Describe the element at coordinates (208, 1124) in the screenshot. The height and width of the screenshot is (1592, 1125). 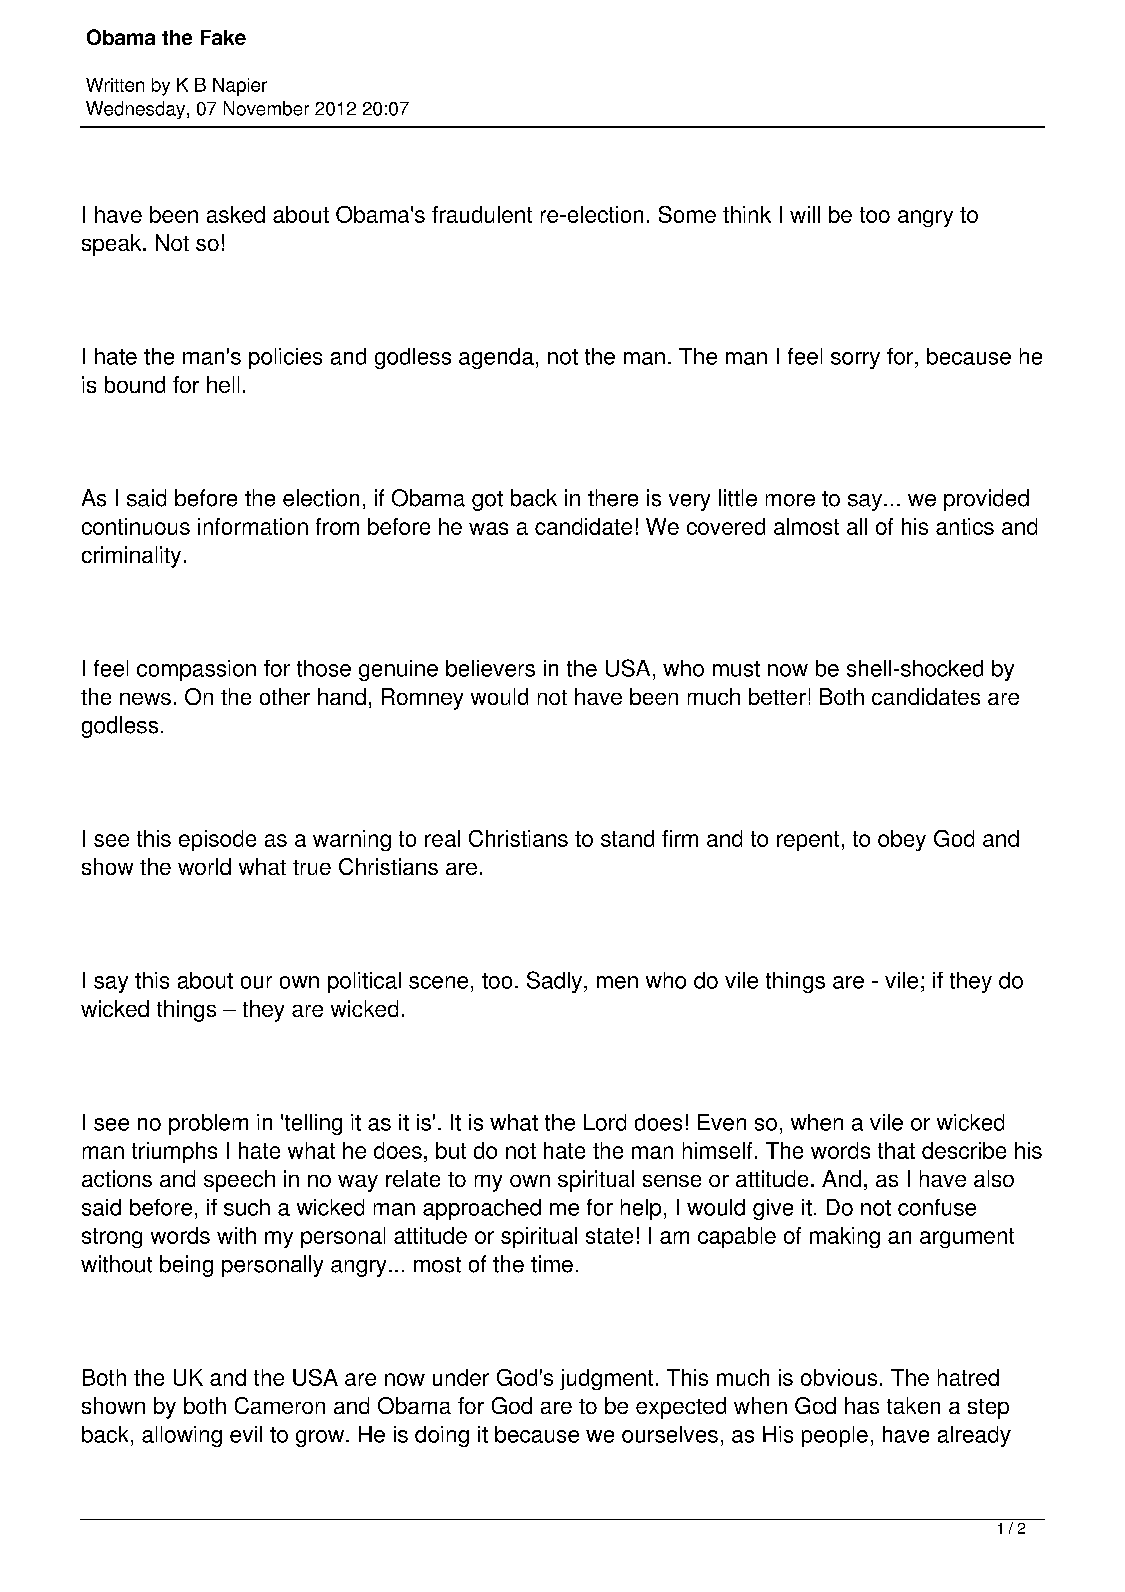
I see `problem` at that location.
